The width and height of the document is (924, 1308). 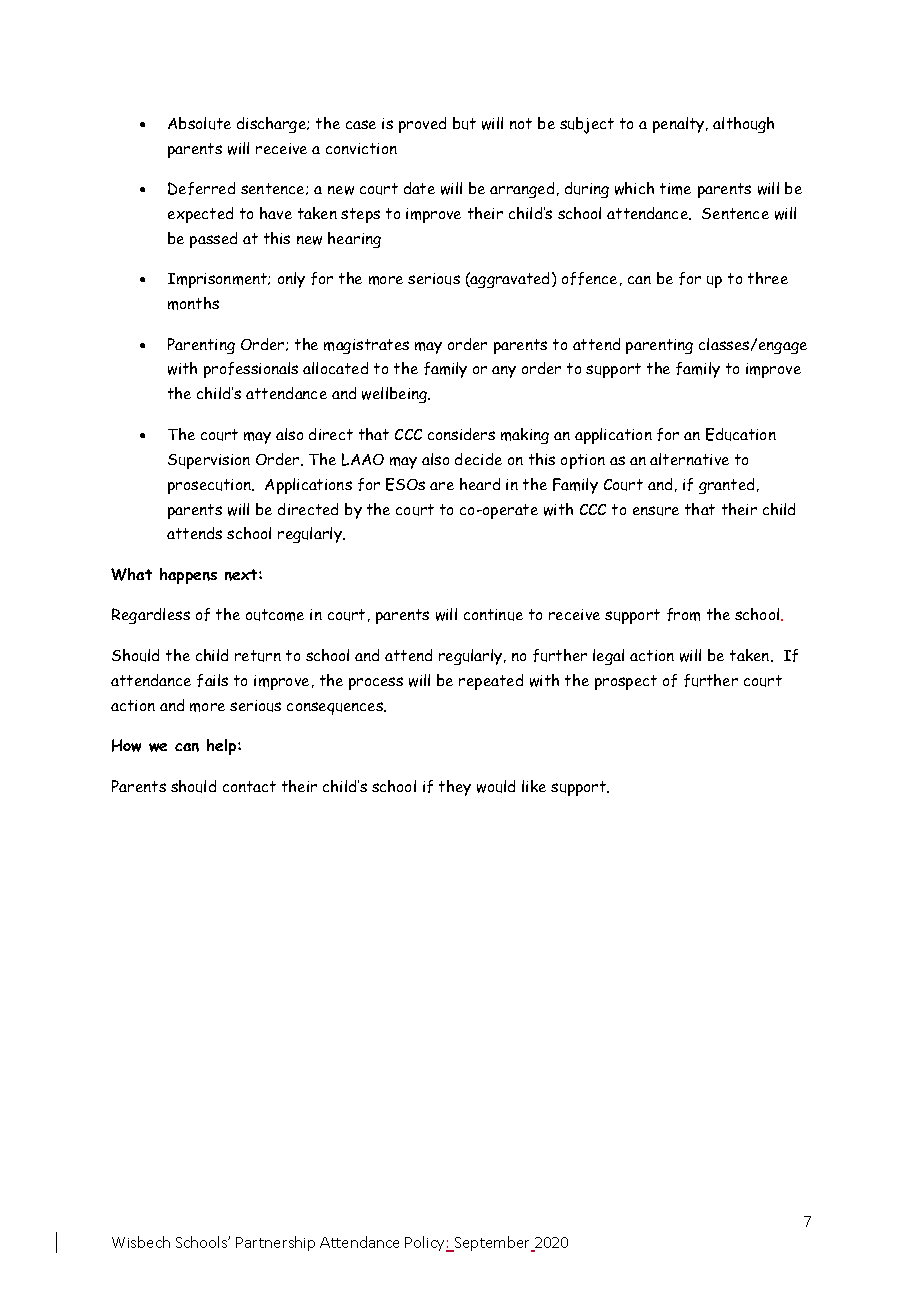 What do you see at coordinates (464, 123) in the document?
I see `but` at bounding box center [464, 123].
